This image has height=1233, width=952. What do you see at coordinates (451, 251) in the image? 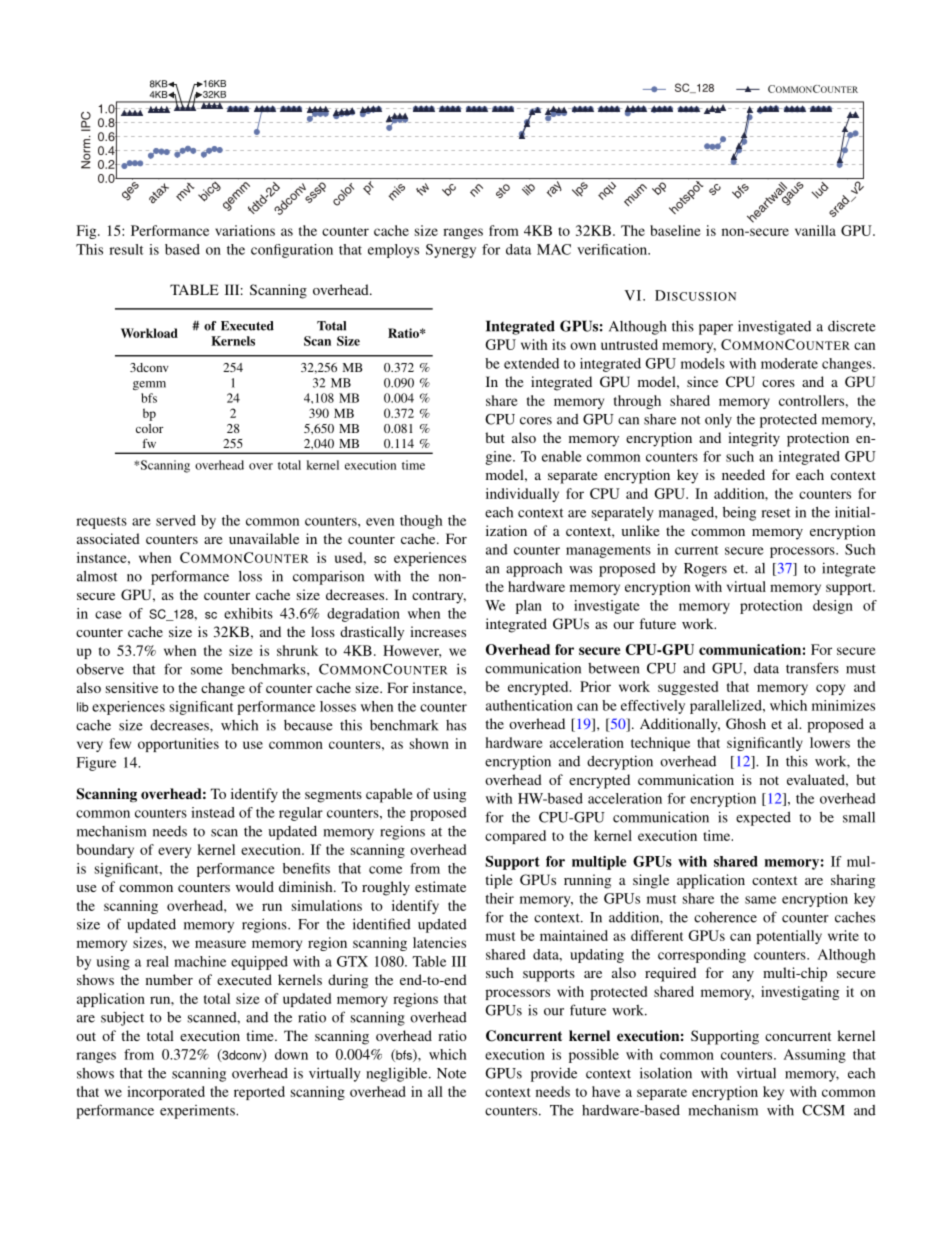
I see `Synergy` at bounding box center [451, 251].
